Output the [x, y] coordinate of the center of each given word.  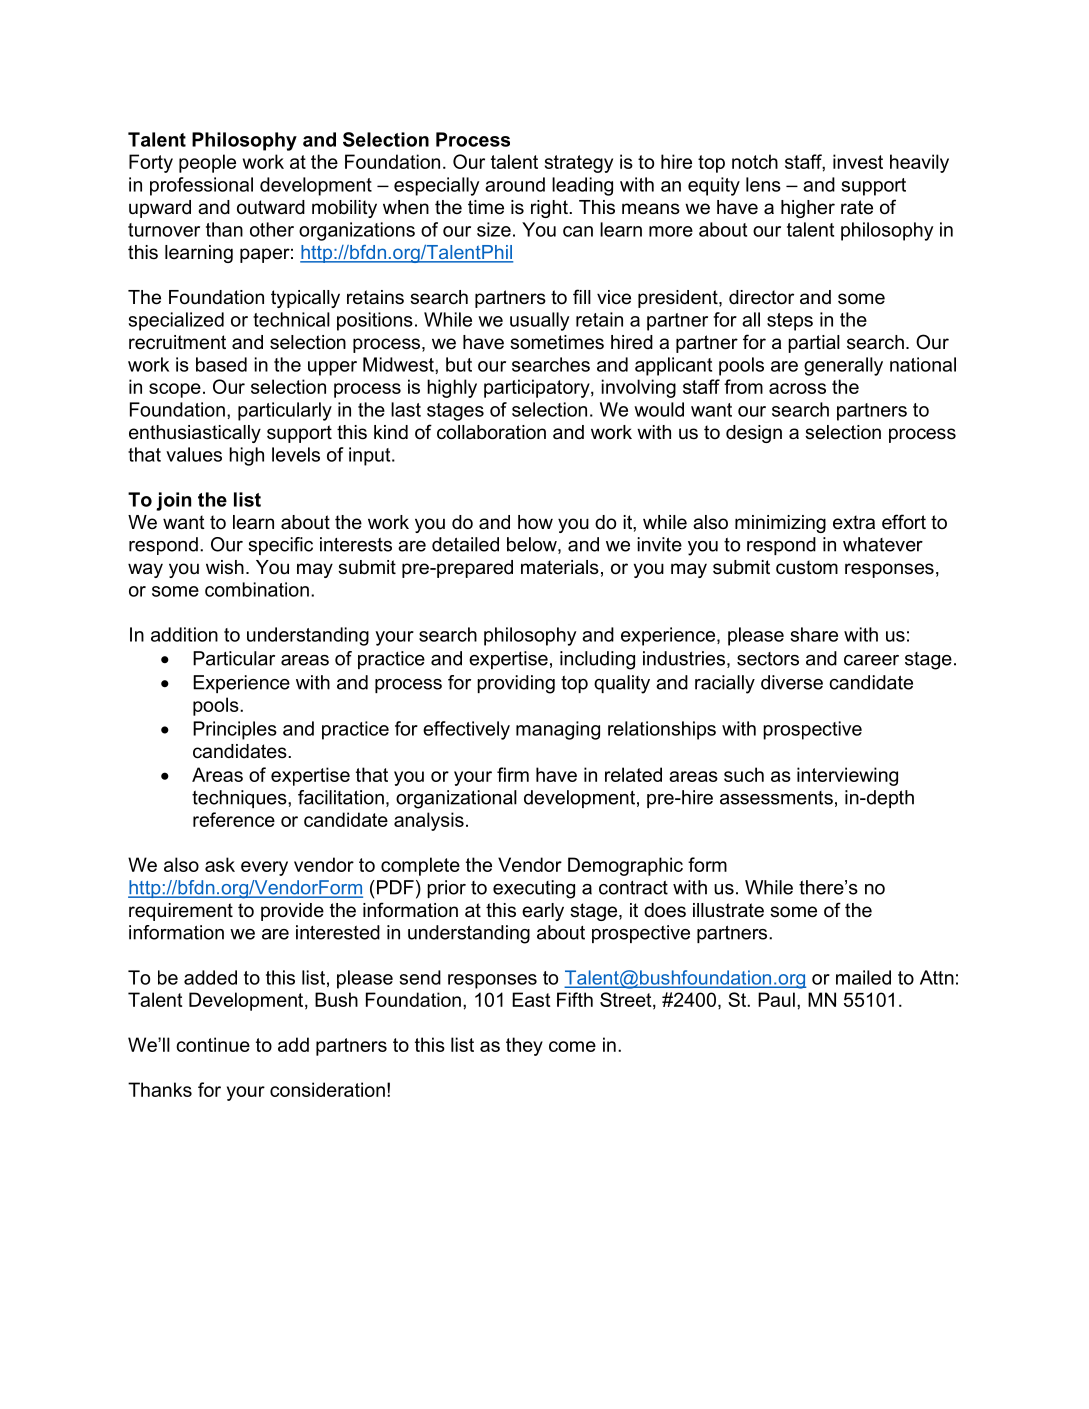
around [515, 184]
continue [213, 1044]
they [524, 1046]
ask [220, 864]
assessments [776, 798]
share [814, 634]
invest [858, 161]
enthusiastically [195, 434]
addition [184, 634]
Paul [776, 999]
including [597, 660]
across [797, 388]
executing [534, 889]
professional [201, 186]
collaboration [491, 432]
